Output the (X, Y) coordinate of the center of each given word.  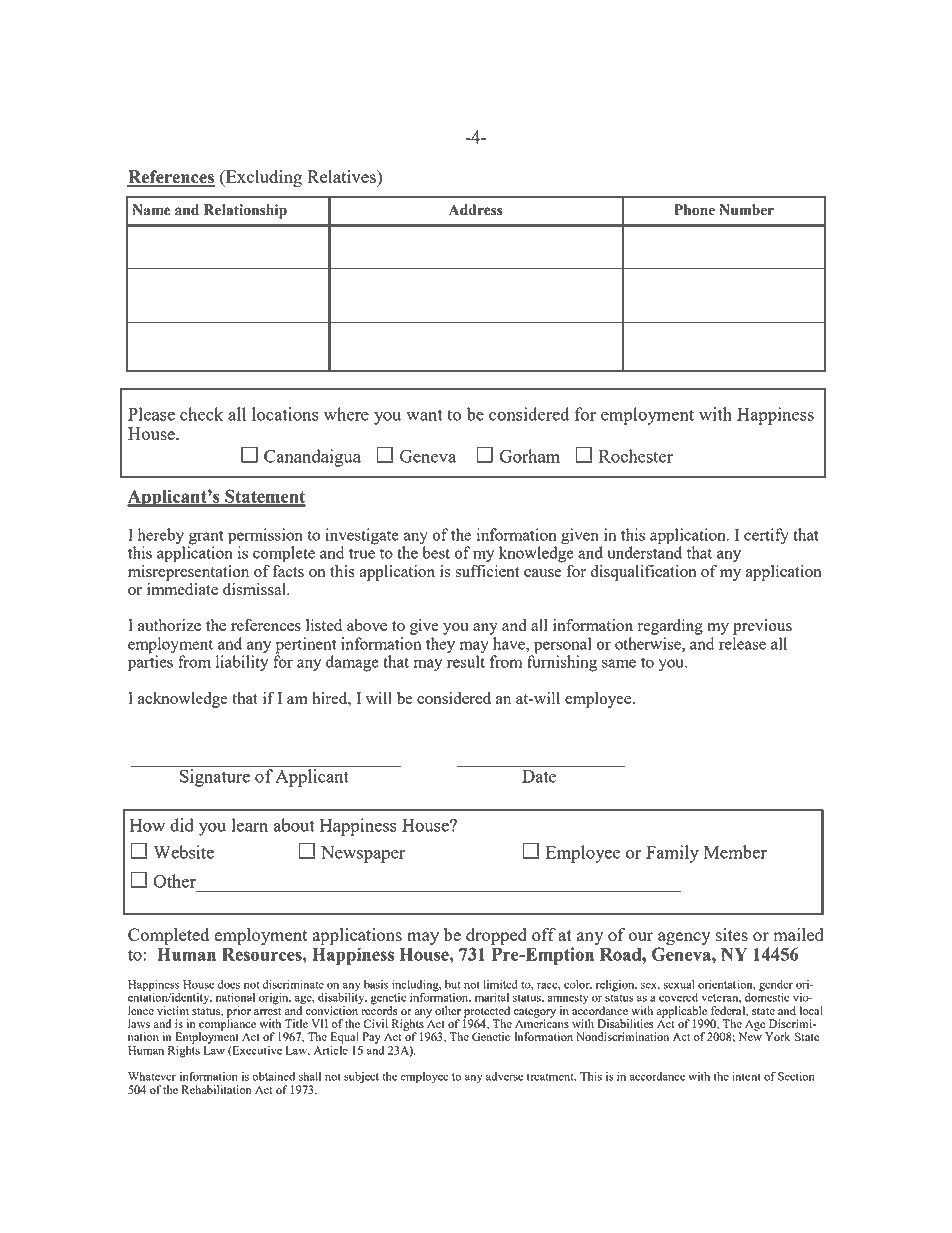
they (440, 645)
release (742, 643)
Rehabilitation (217, 1089)
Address (476, 210)
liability (242, 662)
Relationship (245, 211)
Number (746, 210)
